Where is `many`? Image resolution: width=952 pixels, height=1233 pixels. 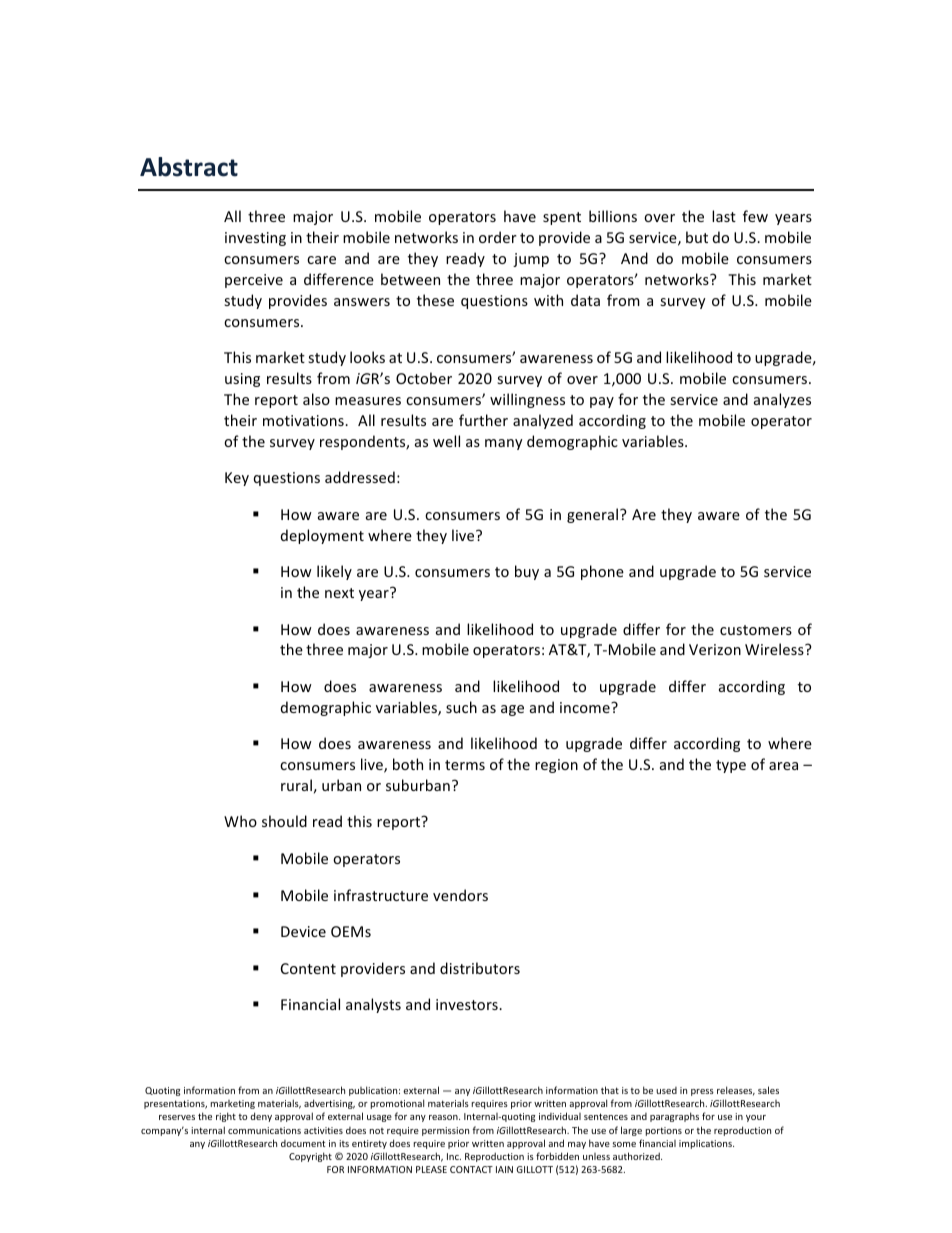
many is located at coordinates (504, 444).
